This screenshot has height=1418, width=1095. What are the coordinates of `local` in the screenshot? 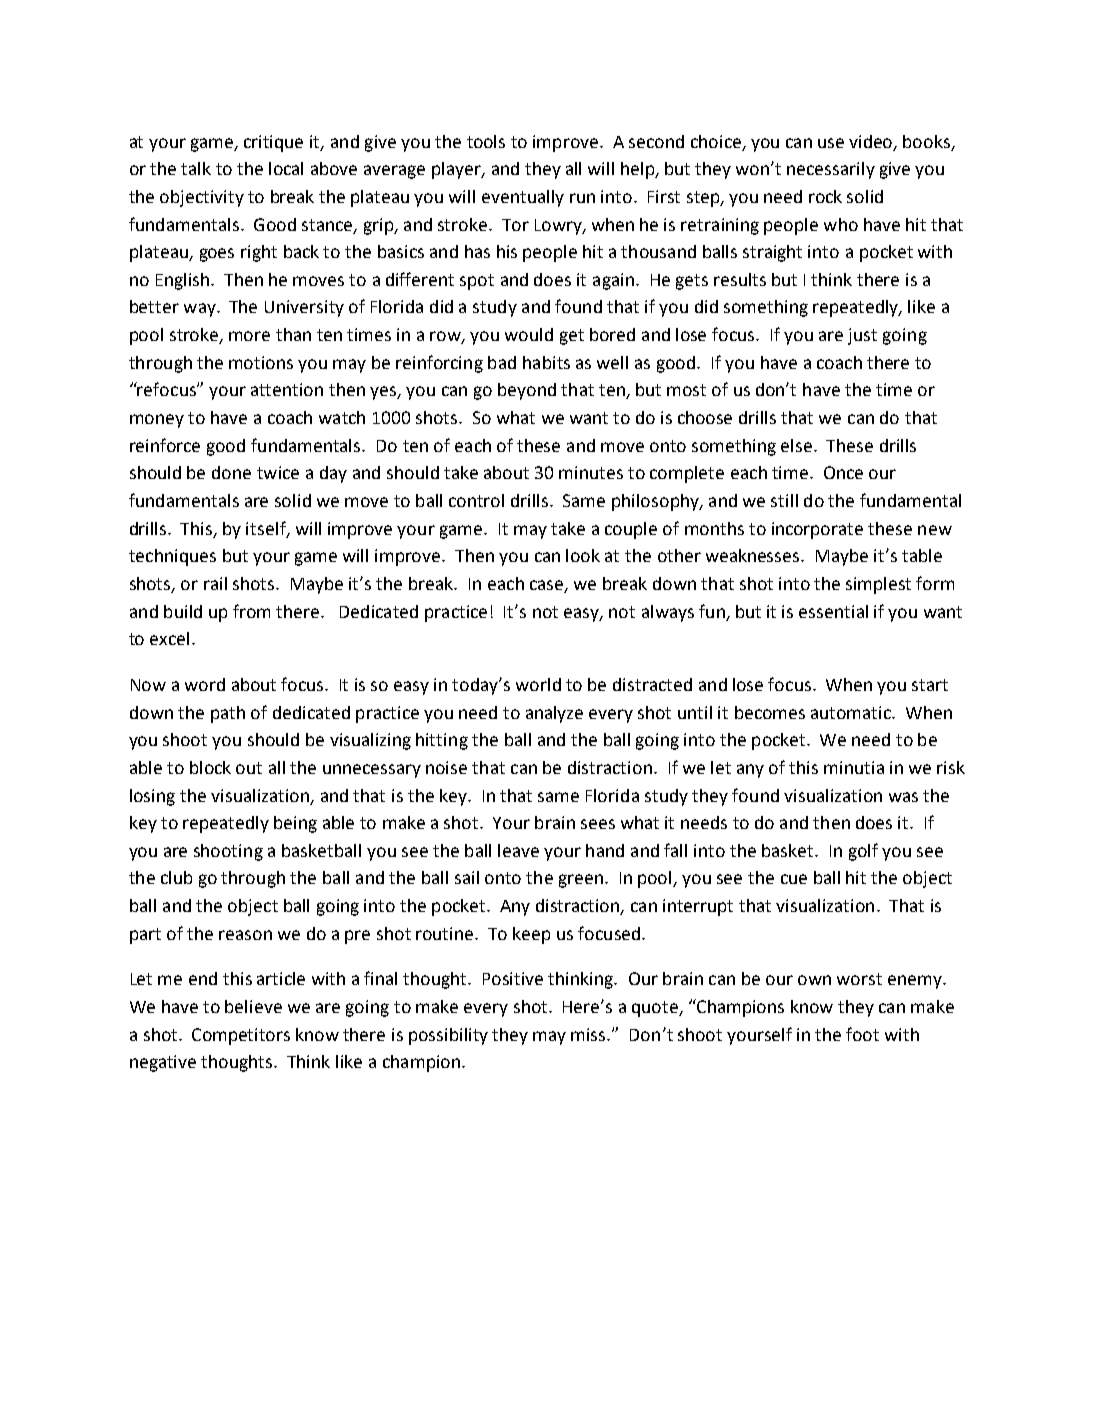 It's located at (286, 168).
